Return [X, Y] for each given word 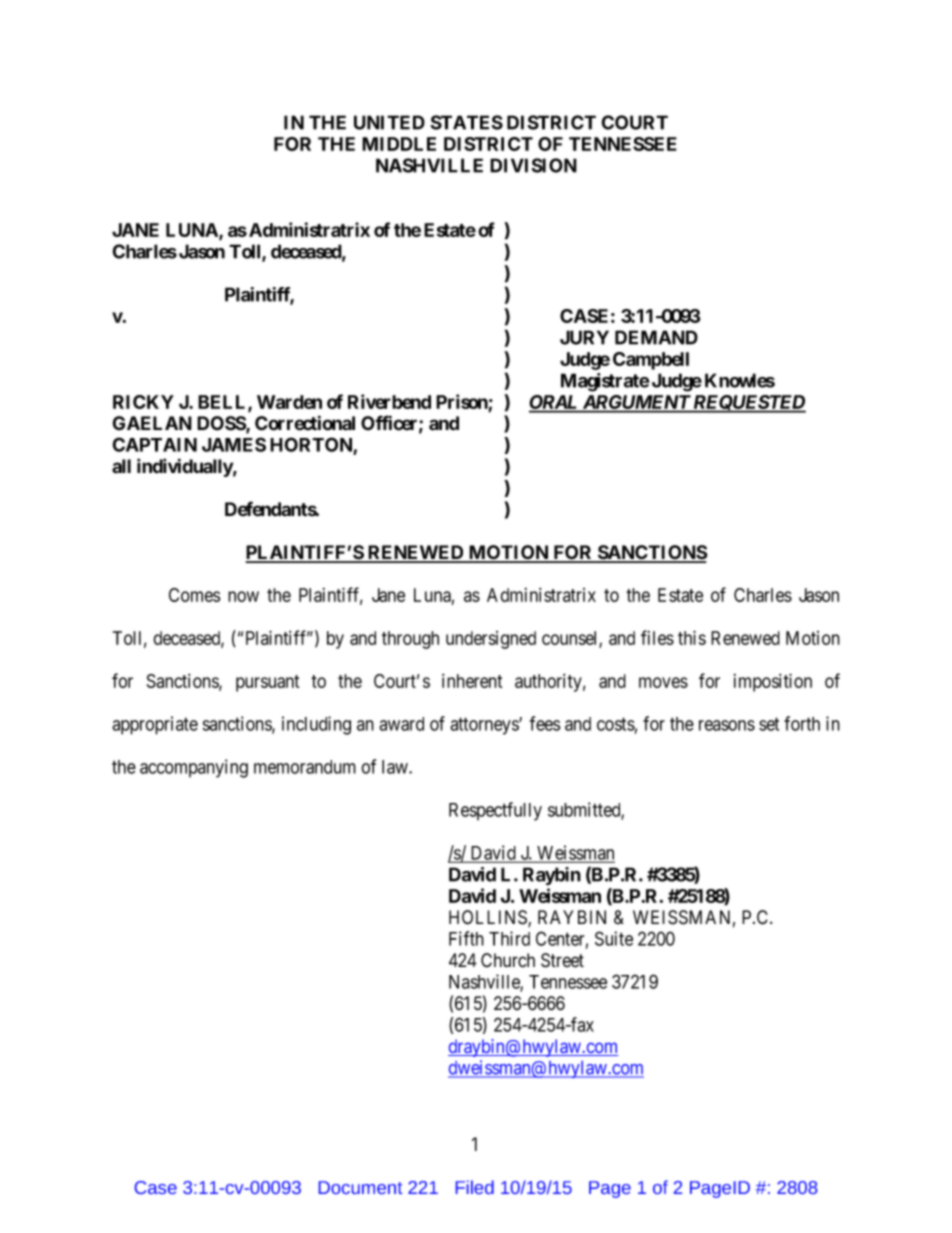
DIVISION [533, 165]
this [692, 637]
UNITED [389, 122]
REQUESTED [748, 404]
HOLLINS [489, 918]
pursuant [267, 683]
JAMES [234, 444]
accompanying [194, 768]
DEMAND [656, 337]
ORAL [555, 403]
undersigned [491, 640]
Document [360, 1187]
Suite [614, 938]
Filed [475, 1187]
